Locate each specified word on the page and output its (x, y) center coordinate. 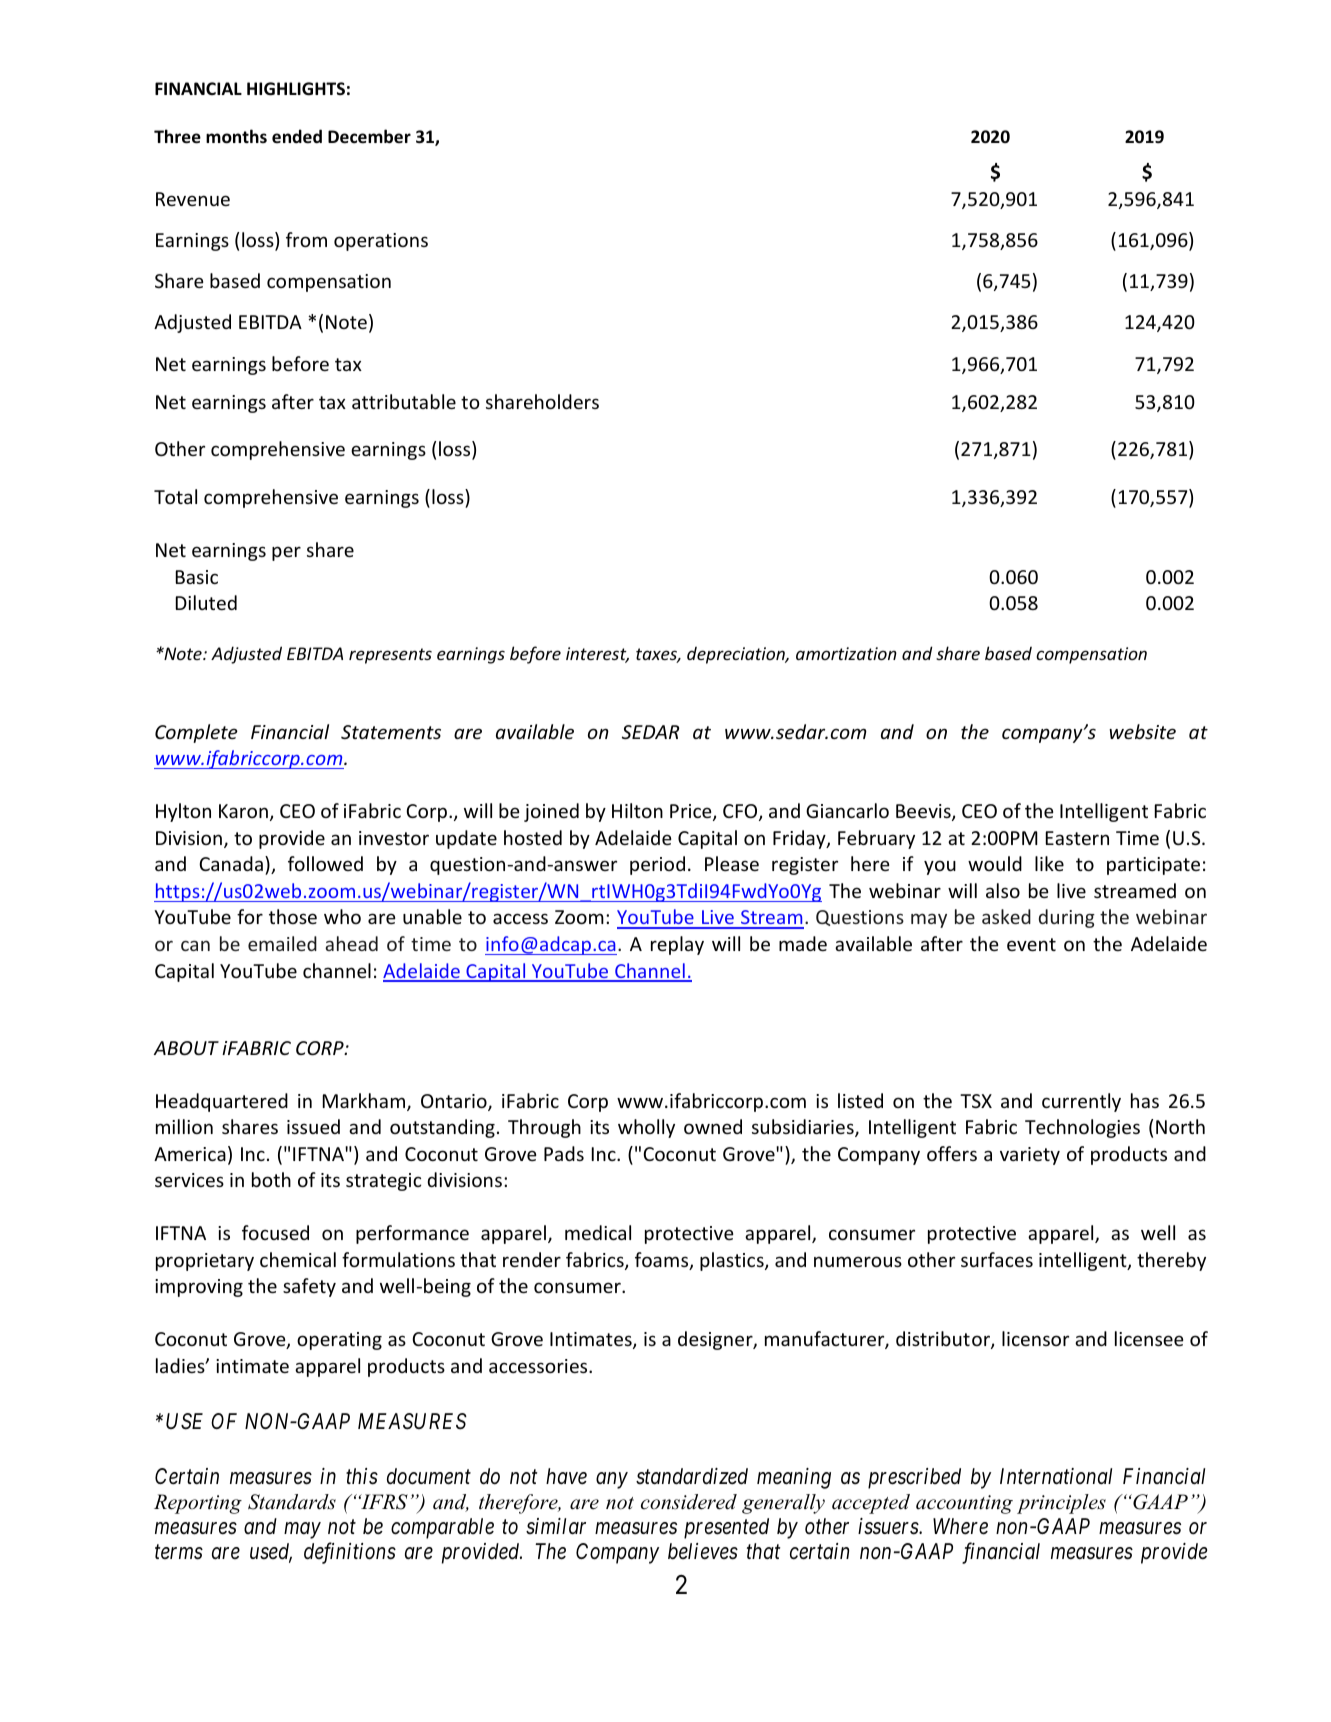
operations (381, 242)
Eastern (1077, 838)
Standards (292, 1502)
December (369, 136)
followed (325, 863)
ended (297, 136)
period (657, 865)
